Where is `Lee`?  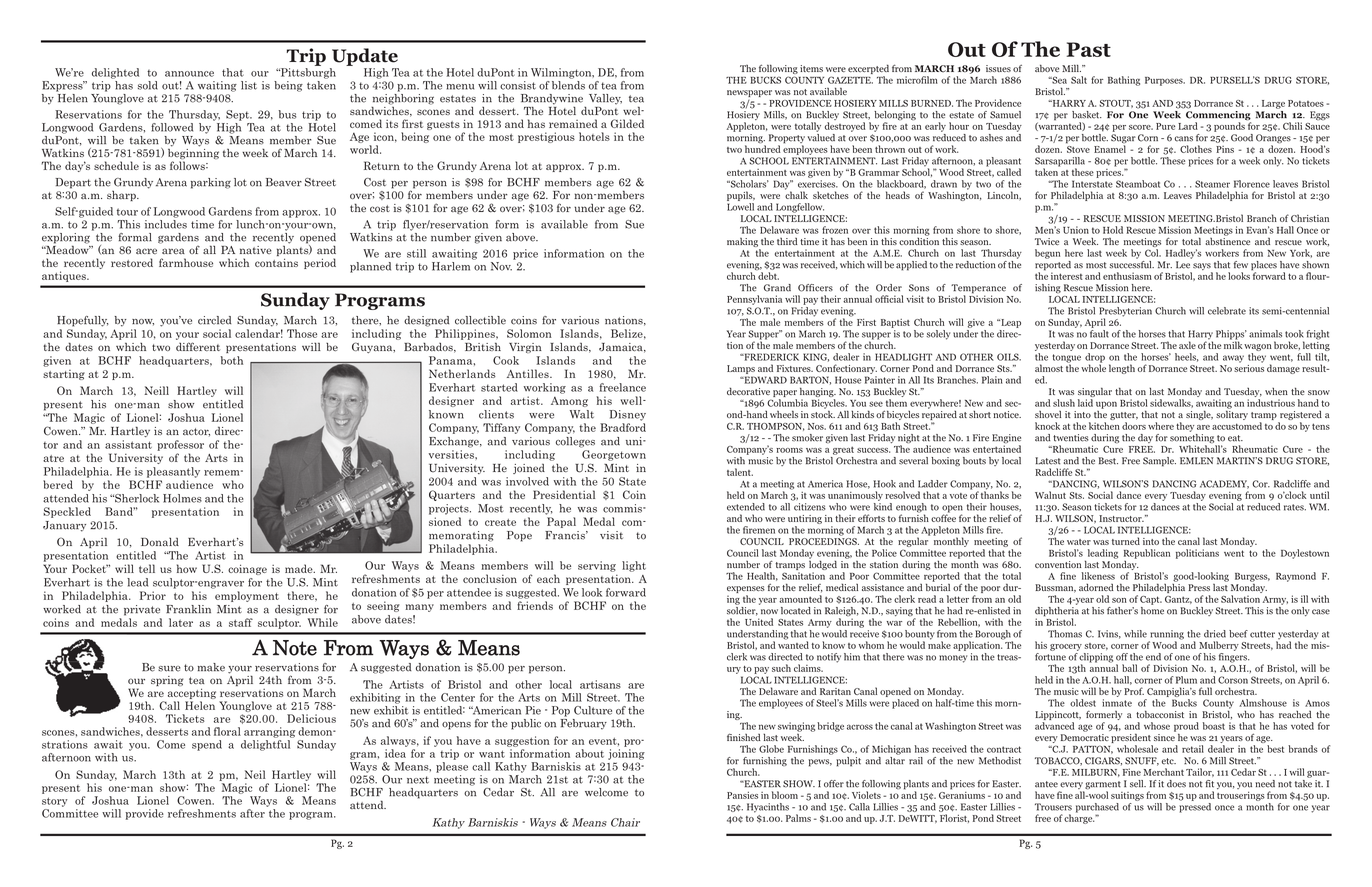
Lee is located at coordinates (1183, 265).
